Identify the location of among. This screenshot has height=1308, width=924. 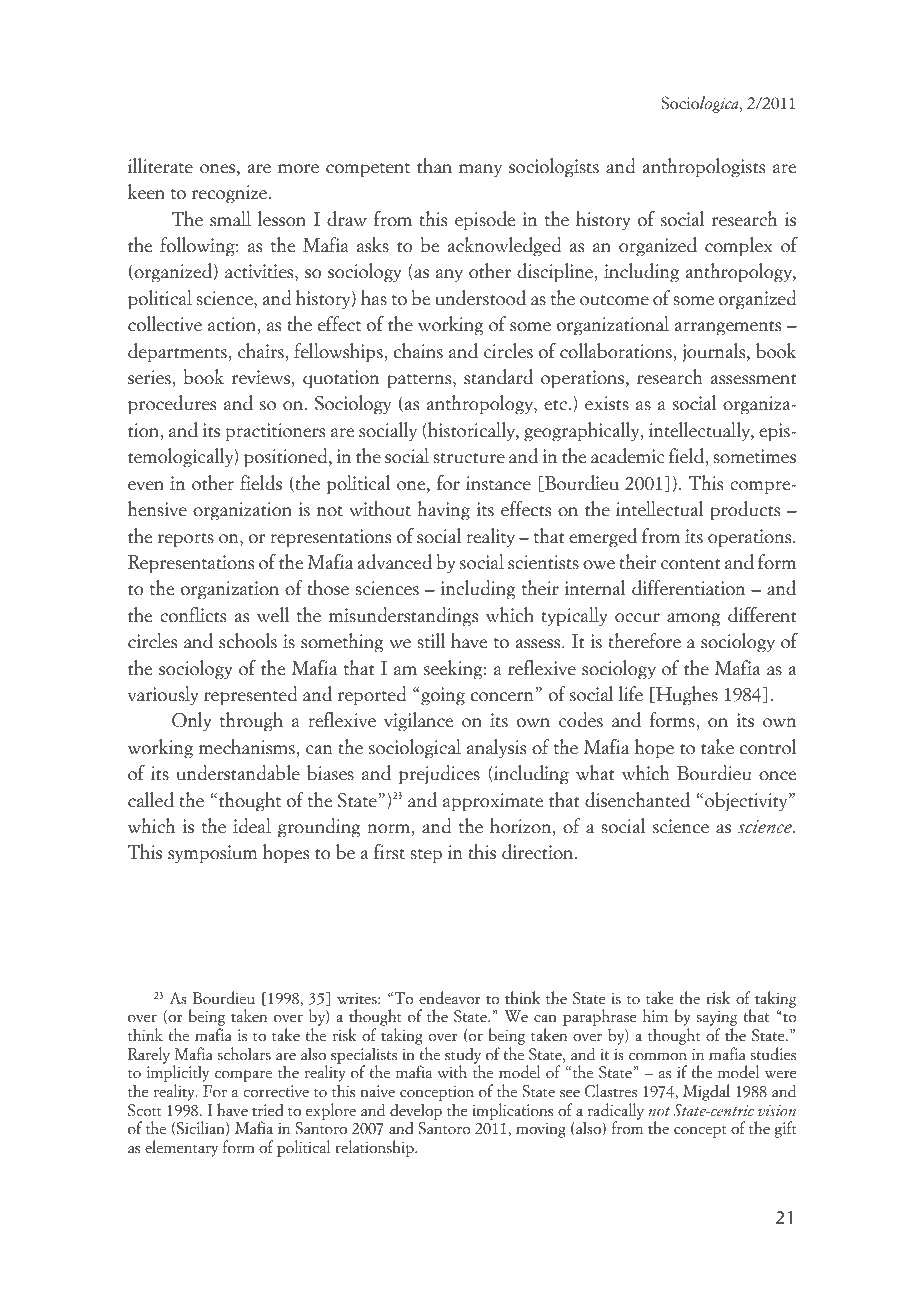
(693, 620).
